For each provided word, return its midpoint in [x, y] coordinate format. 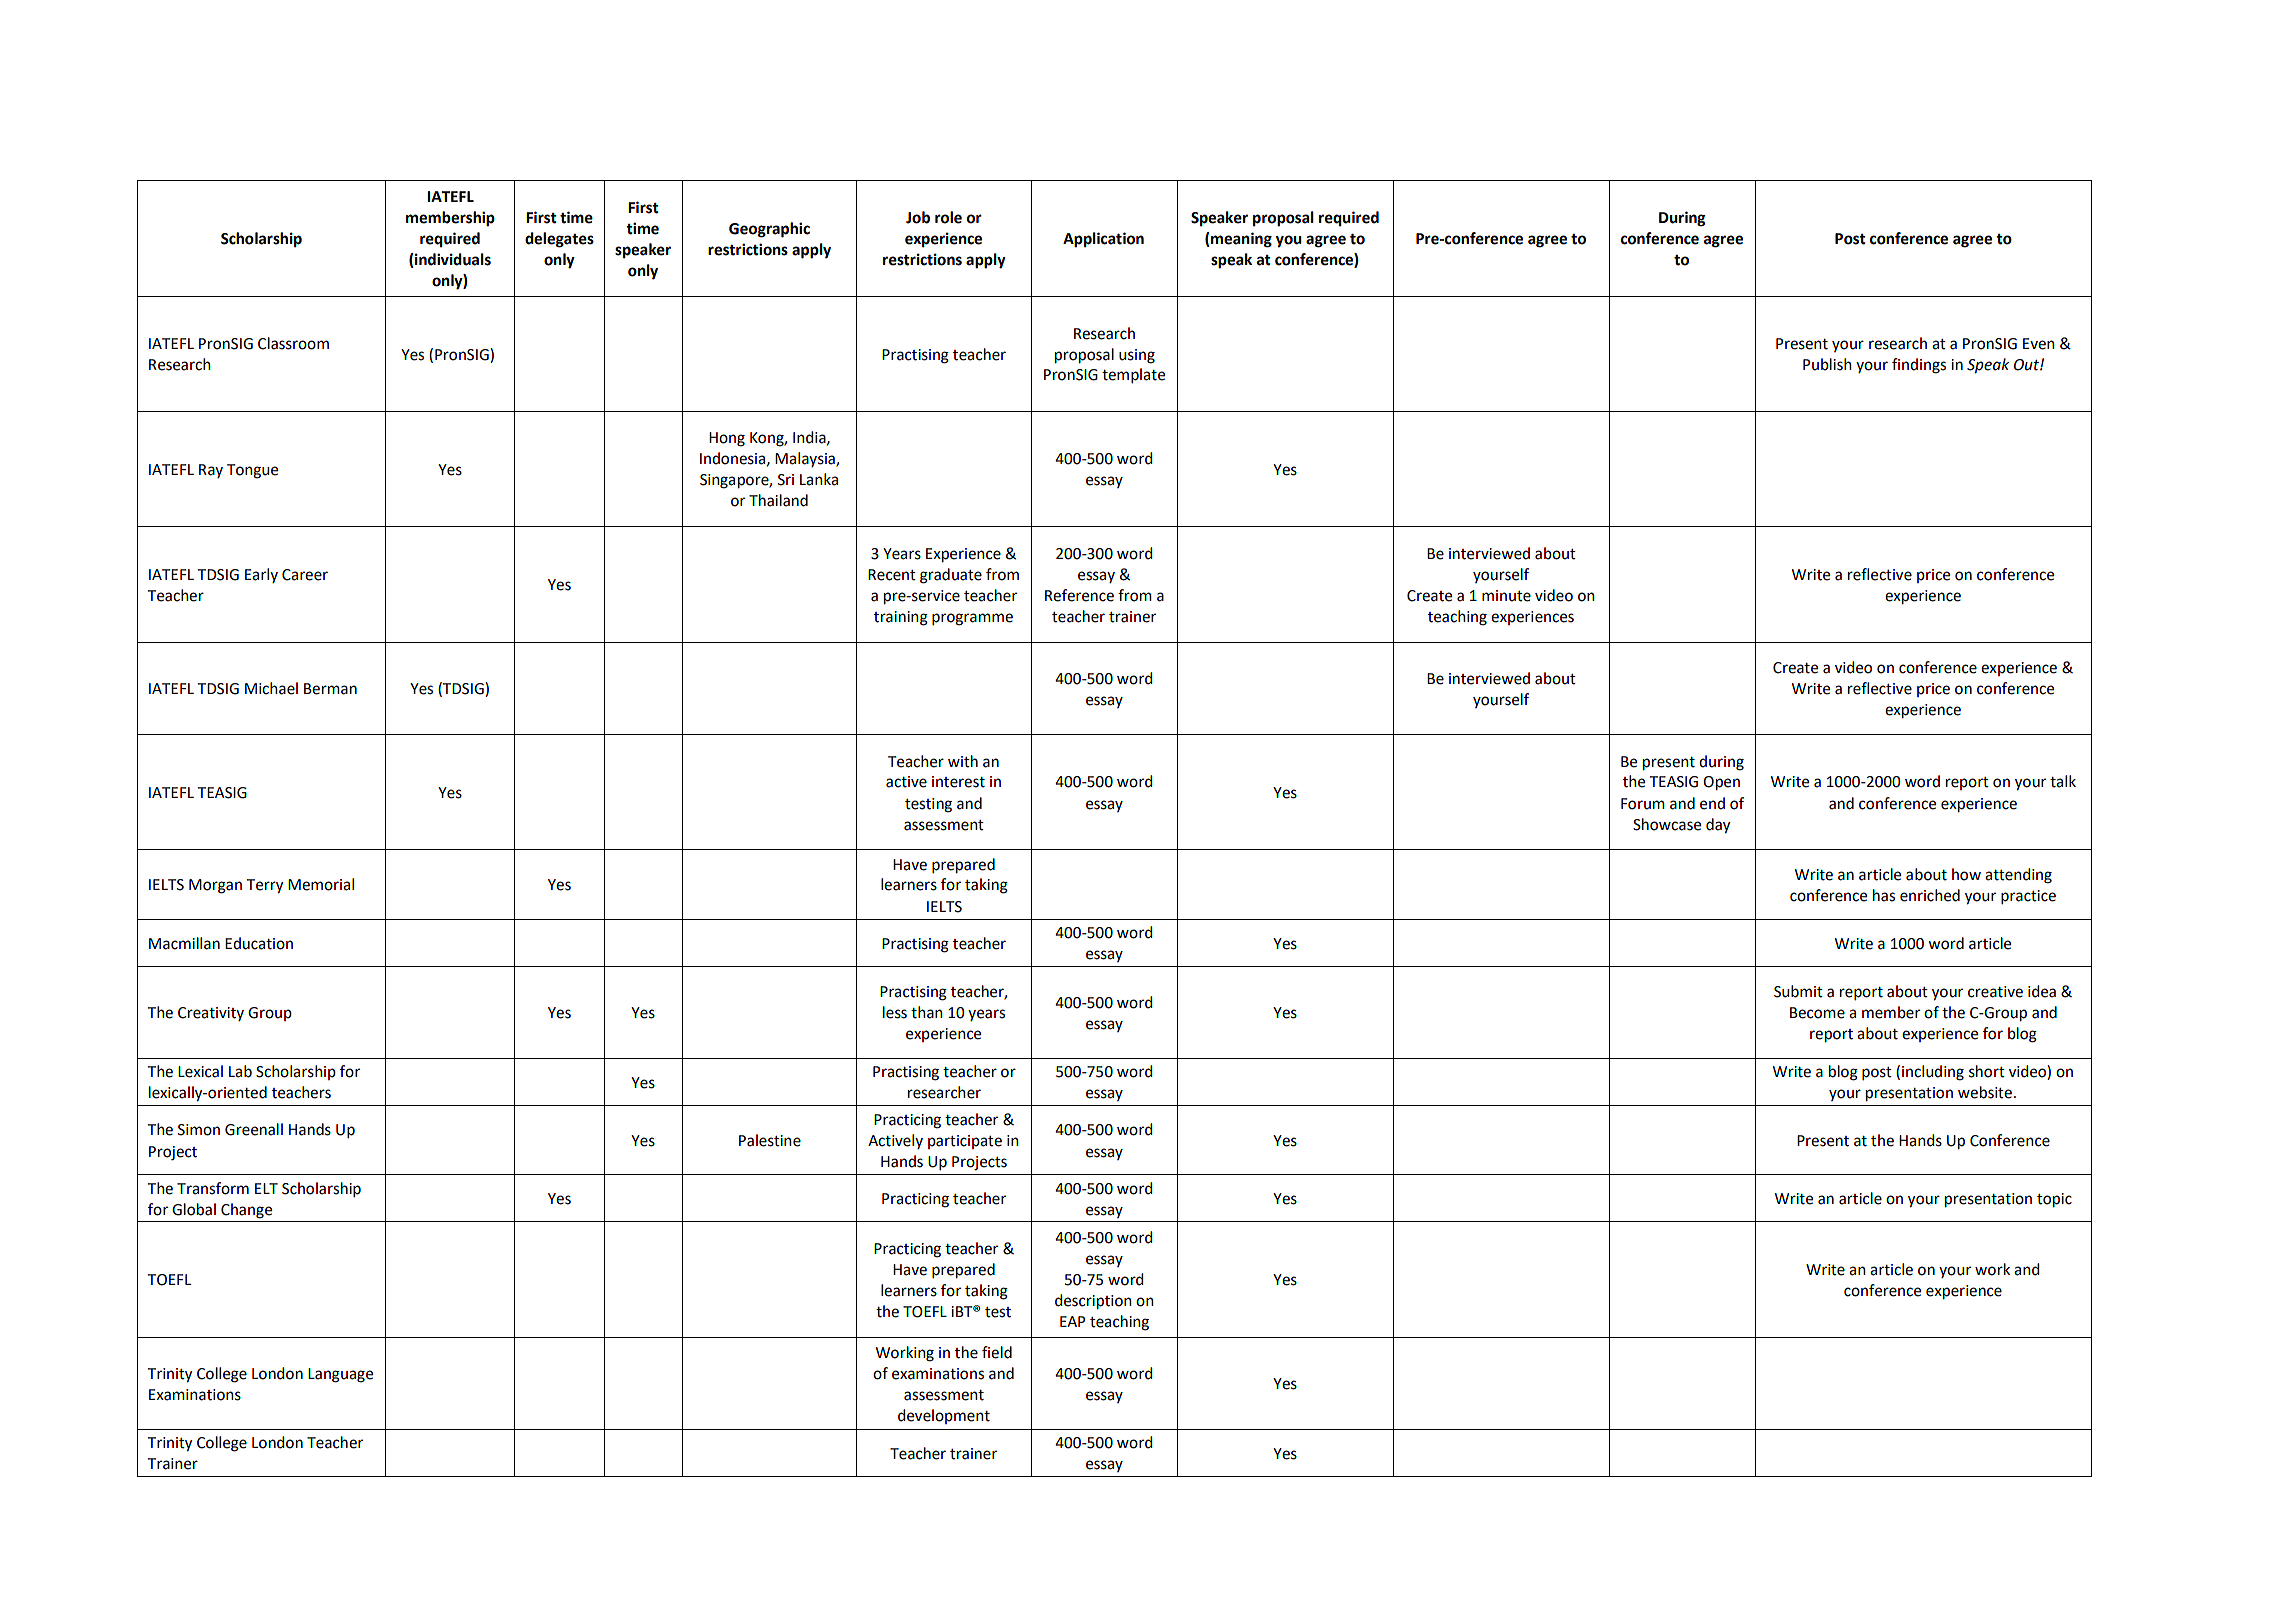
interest [958, 782]
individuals [452, 260]
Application [1103, 240]
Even [2039, 344]
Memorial [321, 884]
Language [340, 1375]
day [1718, 826]
